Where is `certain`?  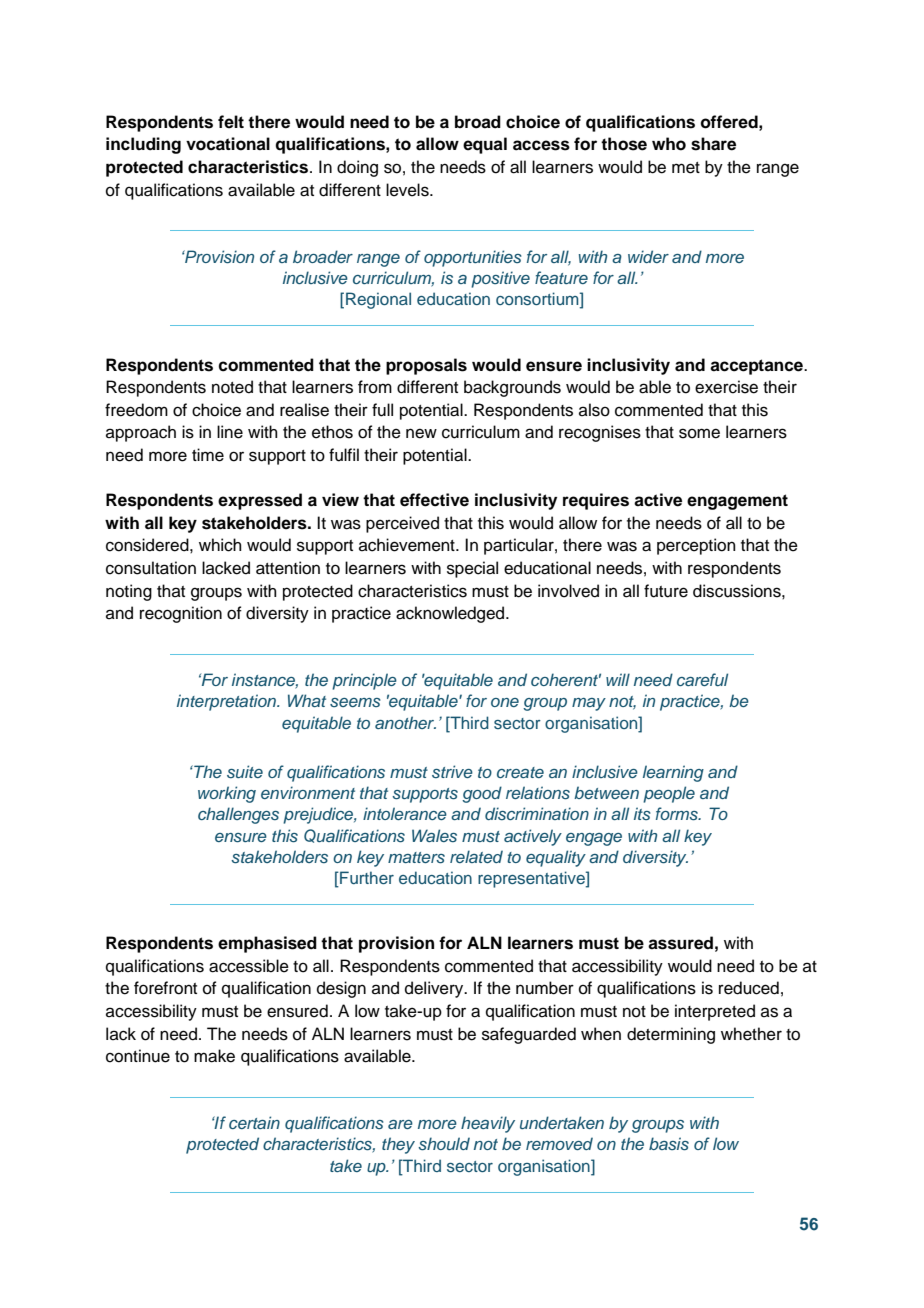 certain is located at coordinates (254, 1122).
